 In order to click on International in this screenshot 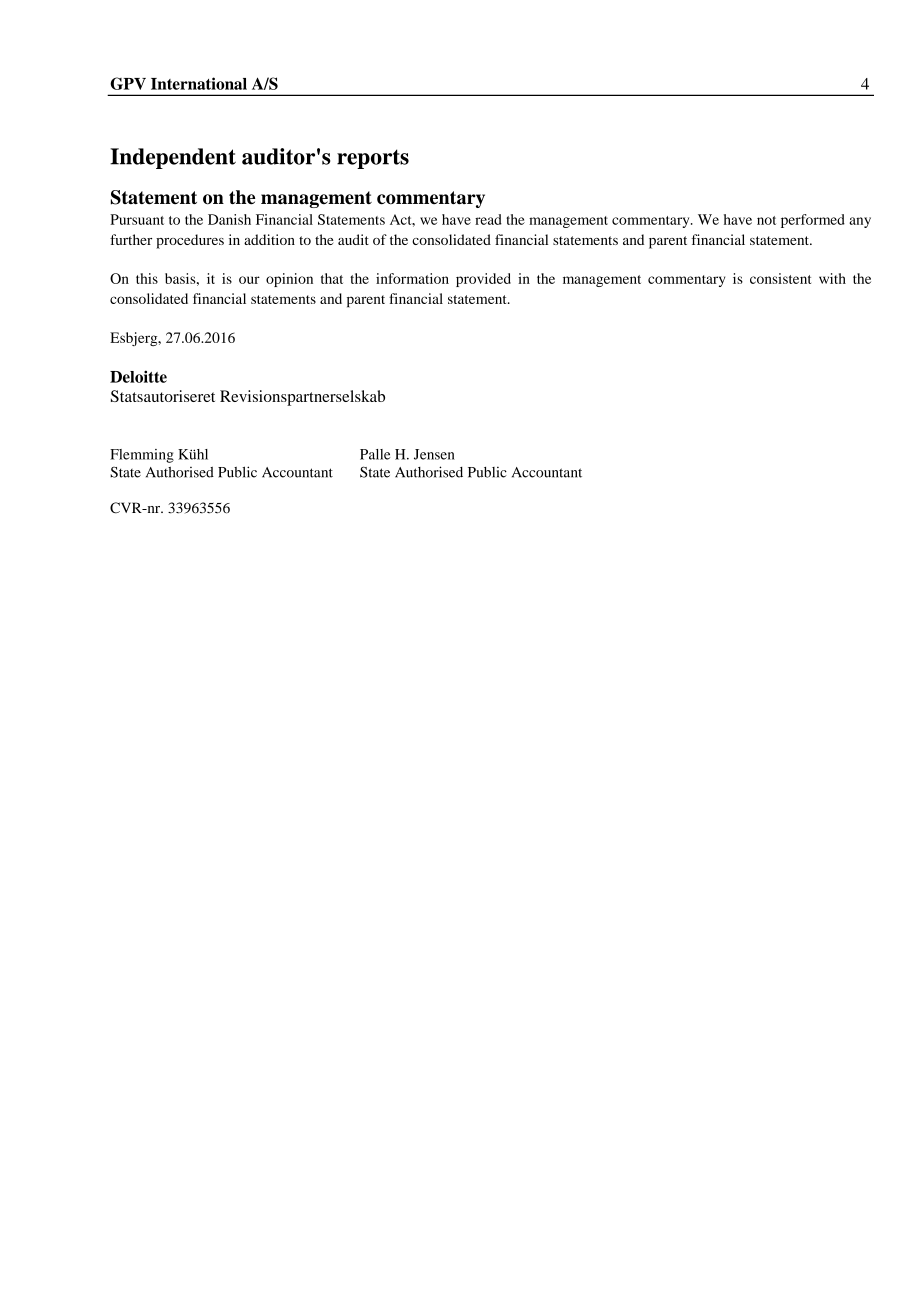, I will do `click(199, 83)`.
